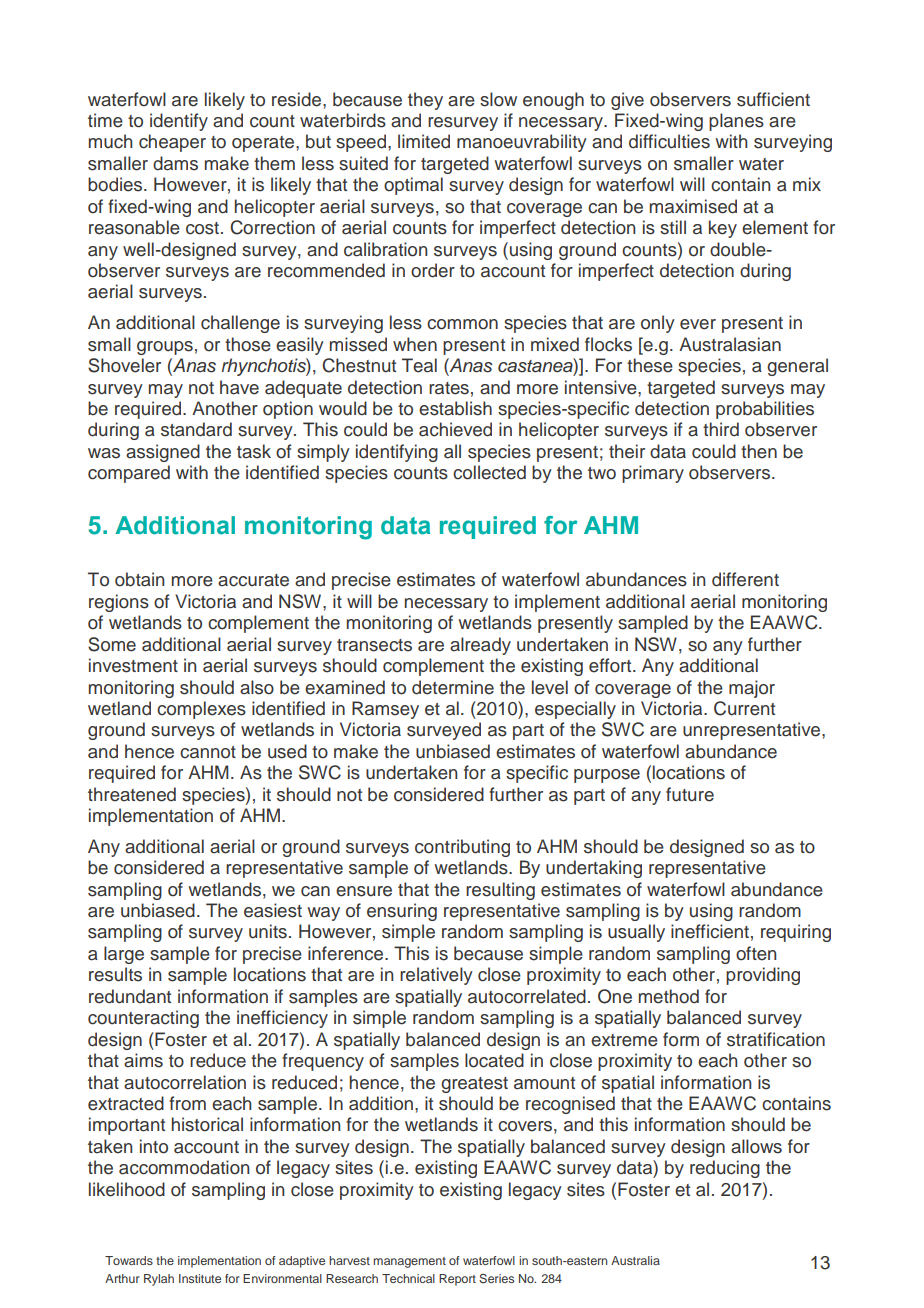  I want to click on contributing, so click(462, 848).
